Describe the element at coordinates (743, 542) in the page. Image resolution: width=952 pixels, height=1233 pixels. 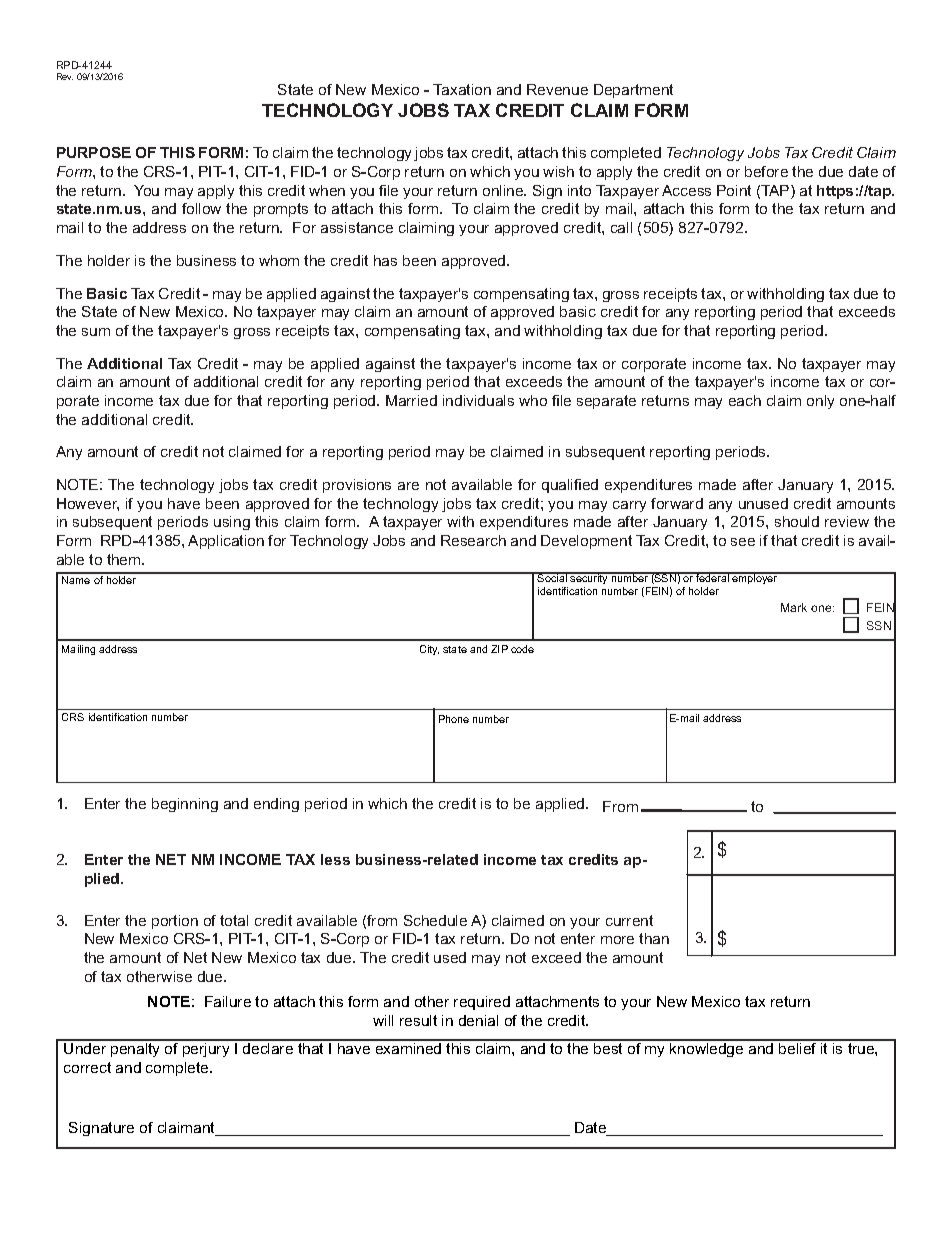
I see `see` at that location.
